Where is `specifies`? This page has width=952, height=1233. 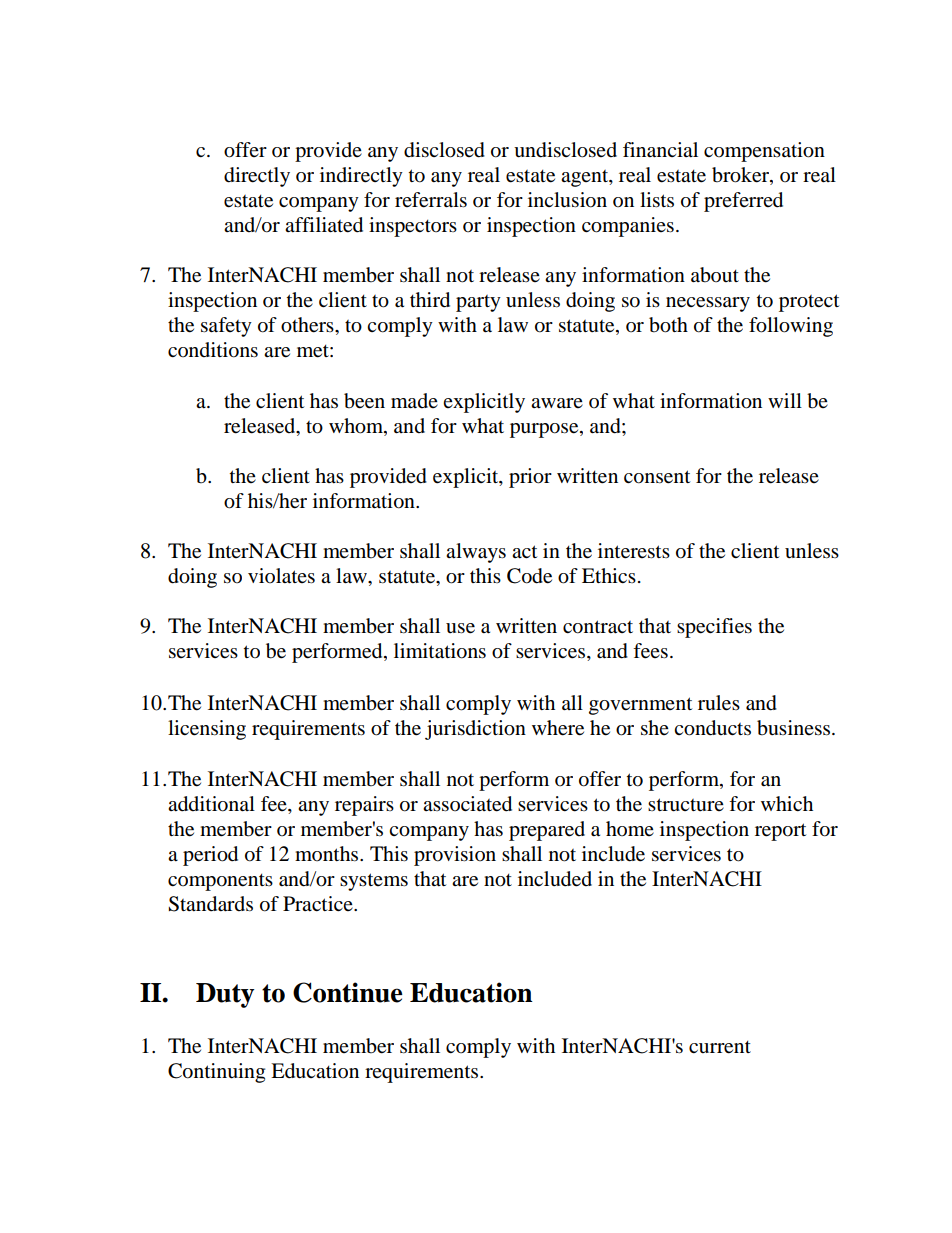 specifies is located at coordinates (714, 628).
